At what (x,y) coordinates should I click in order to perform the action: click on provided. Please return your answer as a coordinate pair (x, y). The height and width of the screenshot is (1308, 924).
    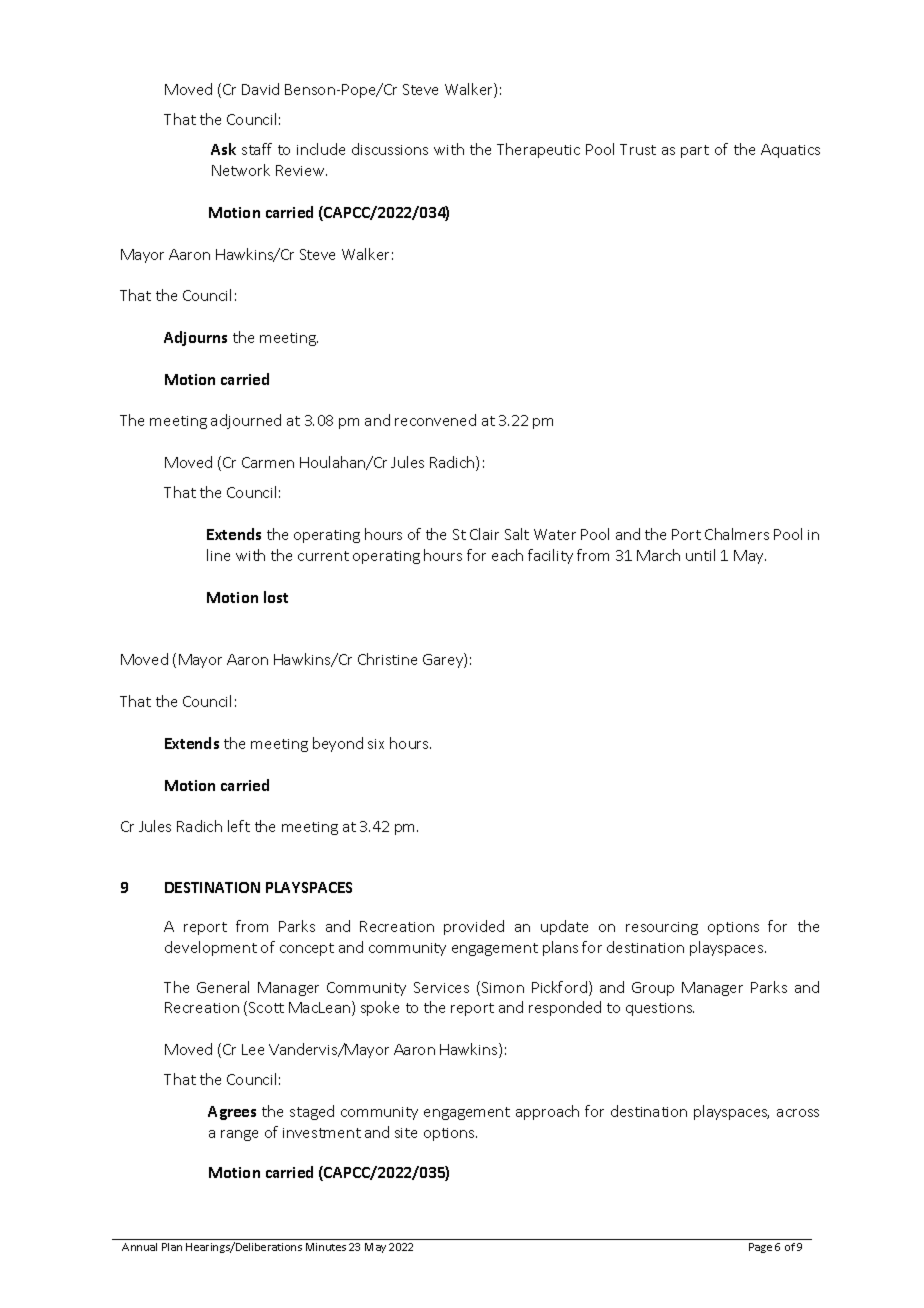
    Looking at the image, I should click on (474, 927).
